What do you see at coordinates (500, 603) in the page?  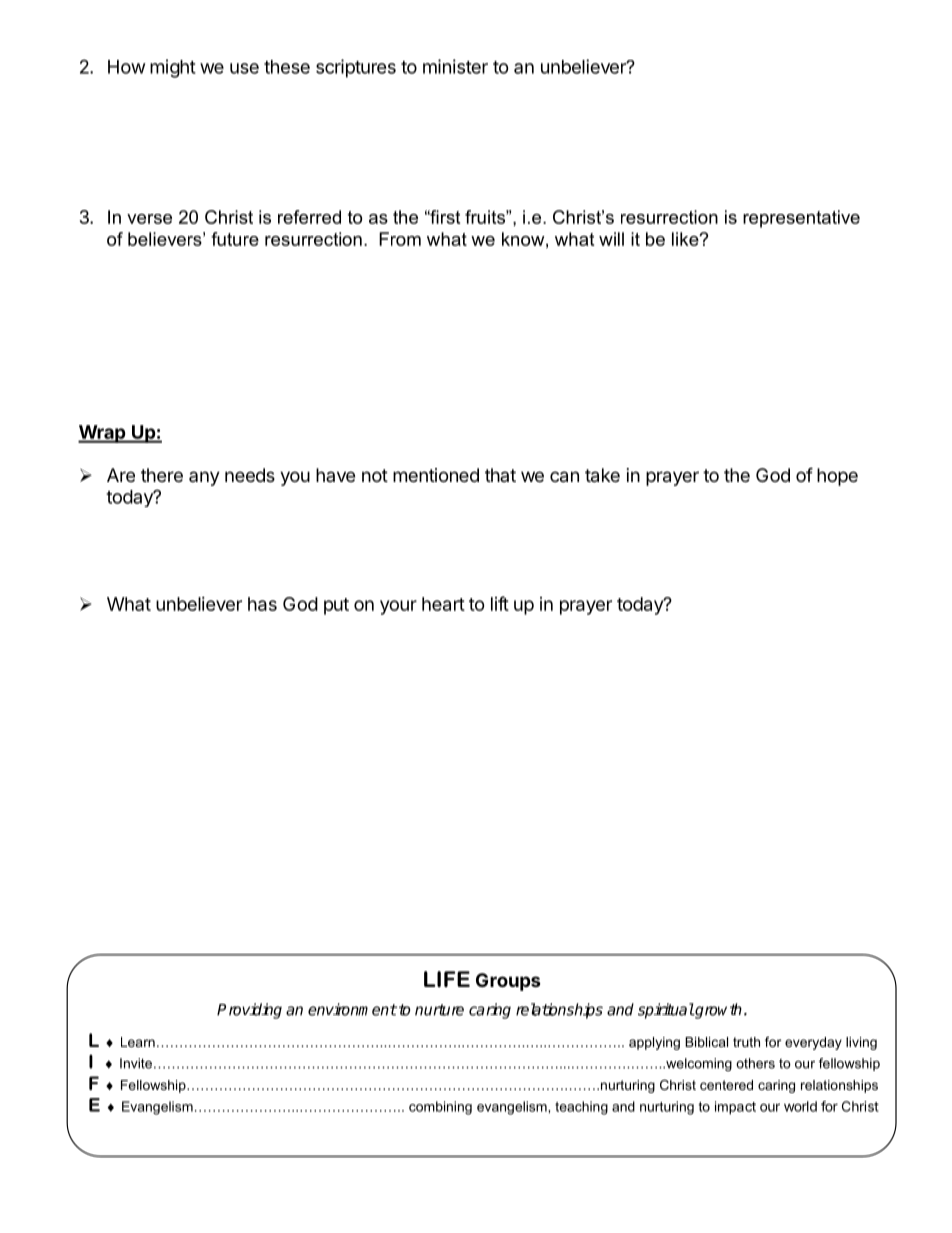 I see `lift` at bounding box center [500, 603].
